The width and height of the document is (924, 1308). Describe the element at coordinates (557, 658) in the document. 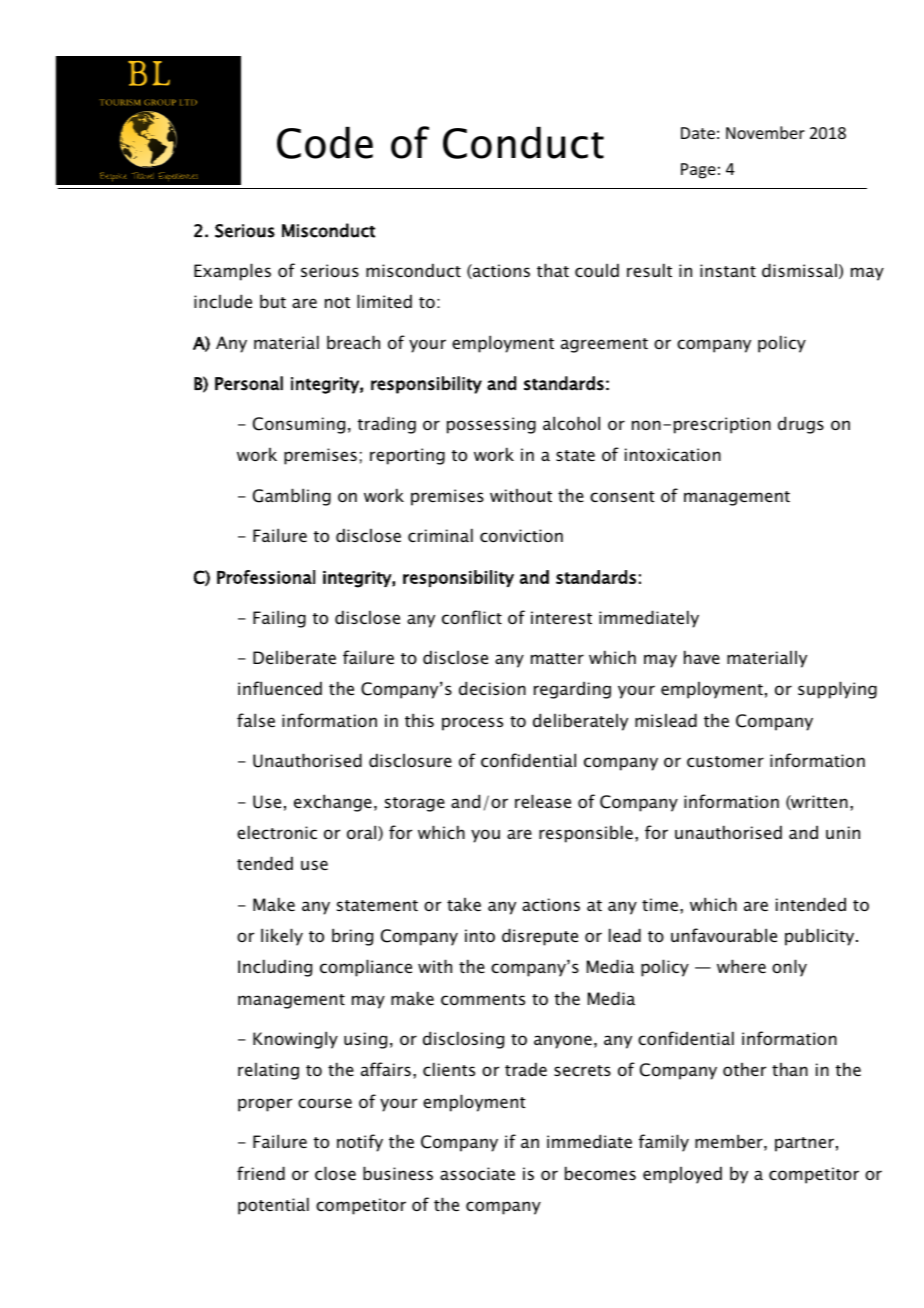

I see `matter` at that location.
